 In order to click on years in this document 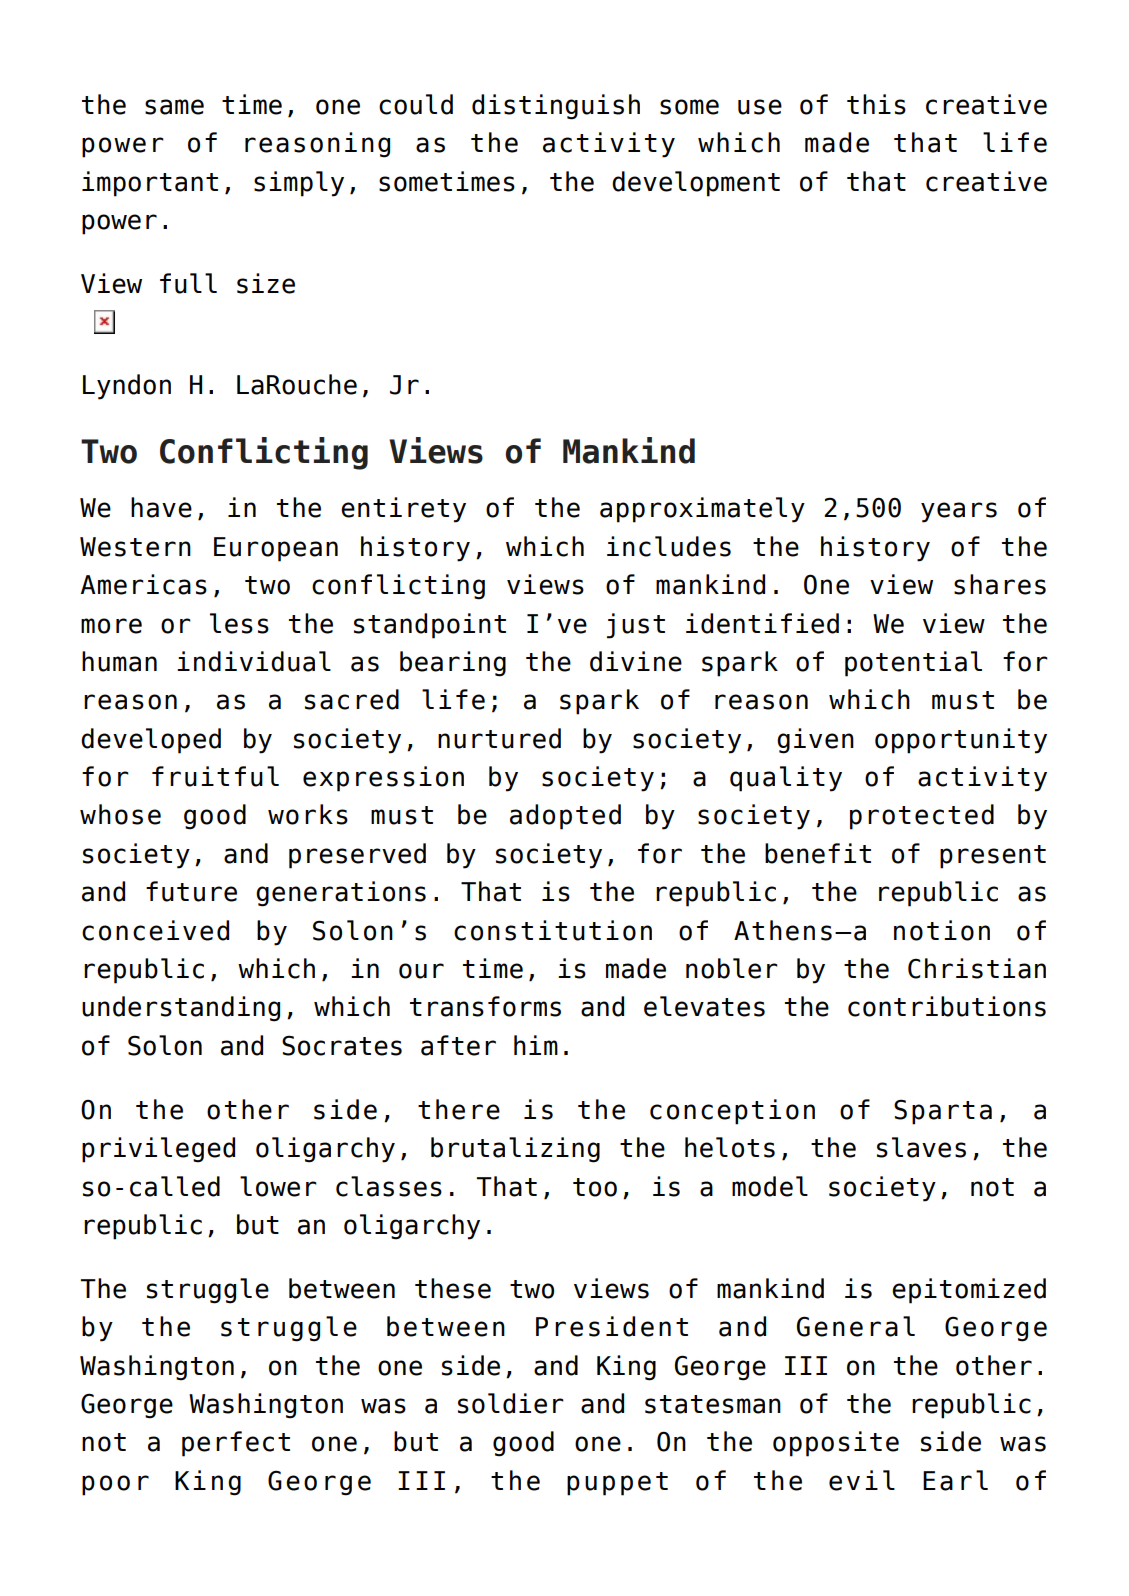, I will do `click(959, 512)`.
